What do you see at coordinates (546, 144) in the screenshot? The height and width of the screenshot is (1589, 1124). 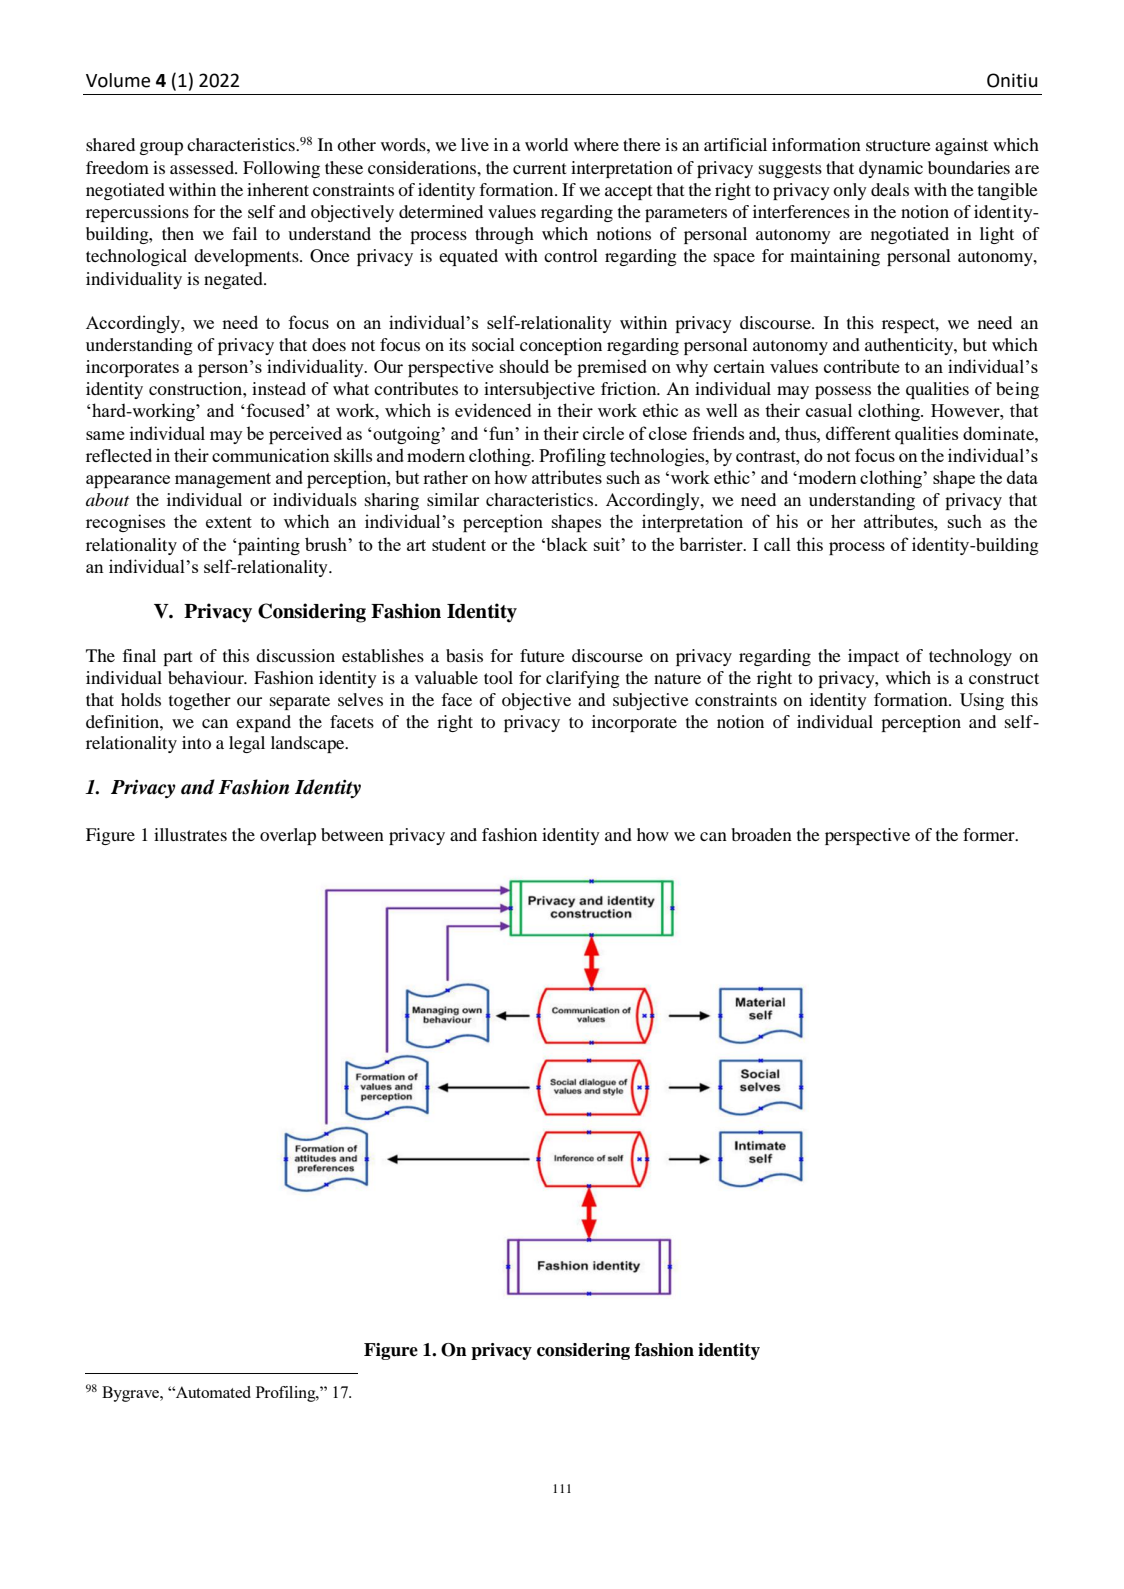 I see `world` at bounding box center [546, 144].
